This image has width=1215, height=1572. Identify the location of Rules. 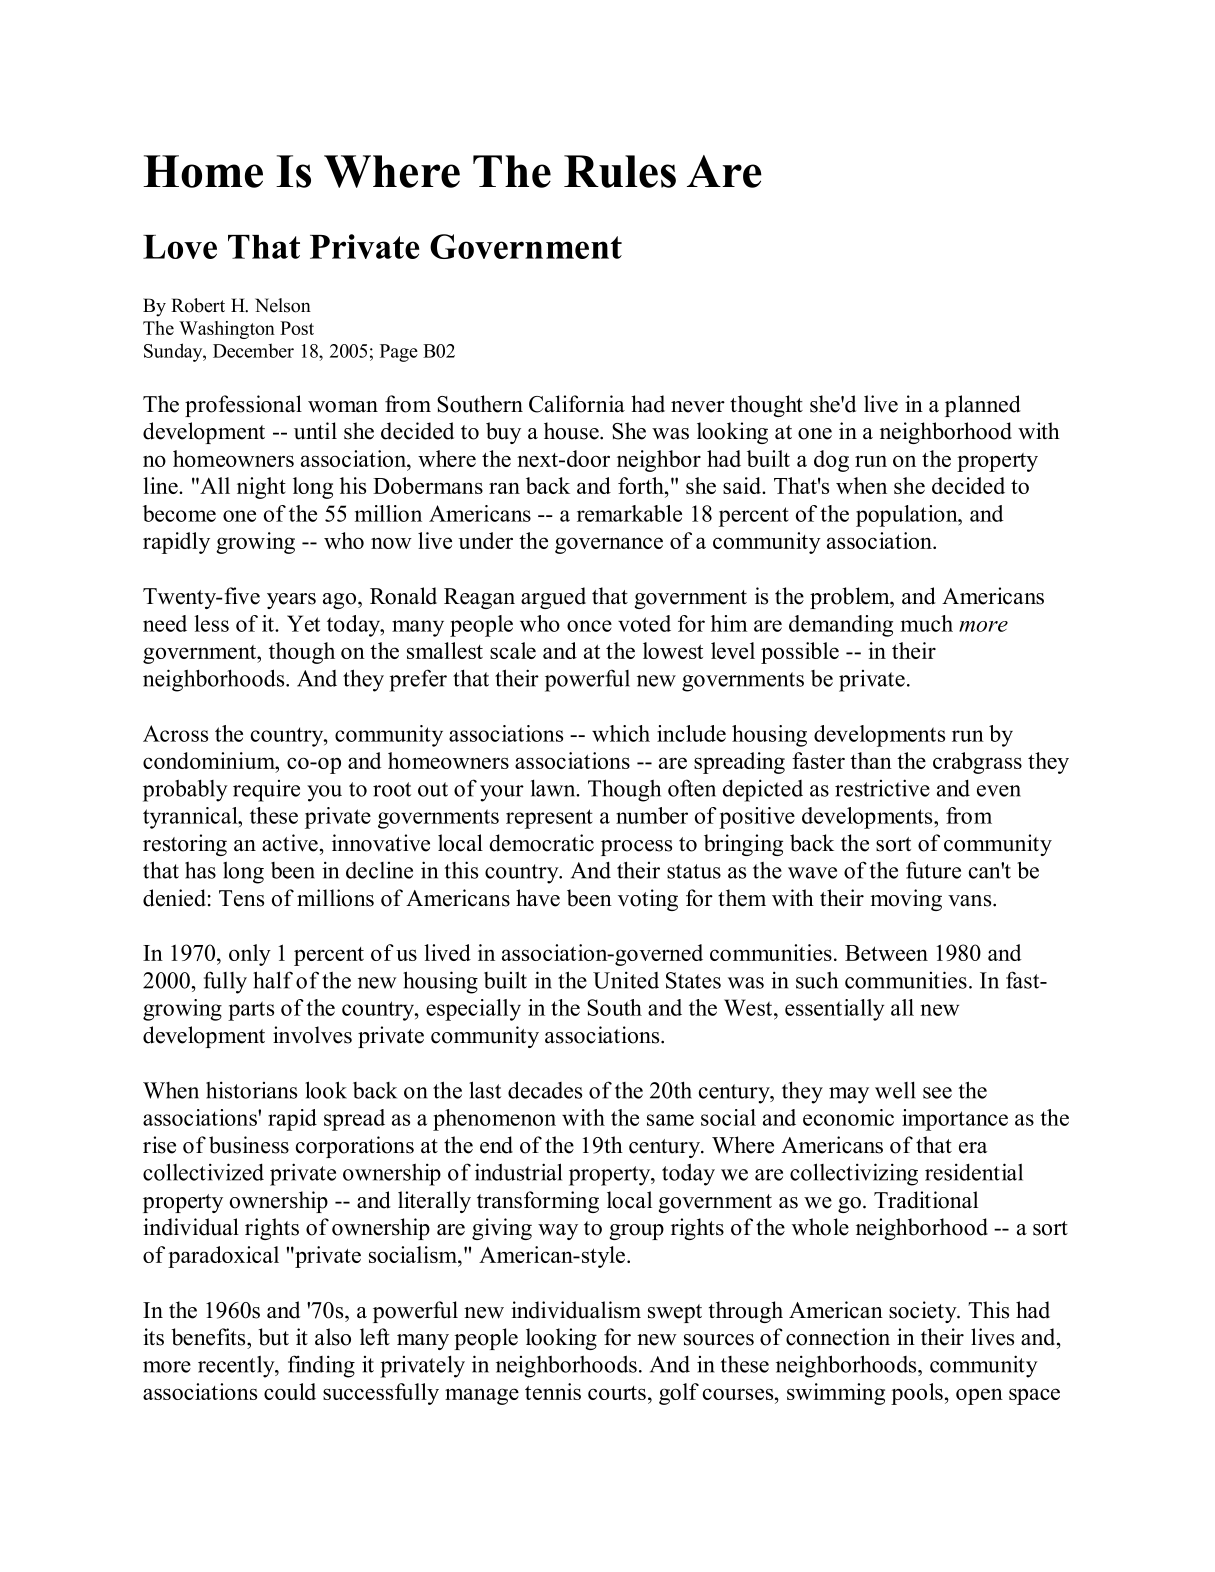
(620, 171).
